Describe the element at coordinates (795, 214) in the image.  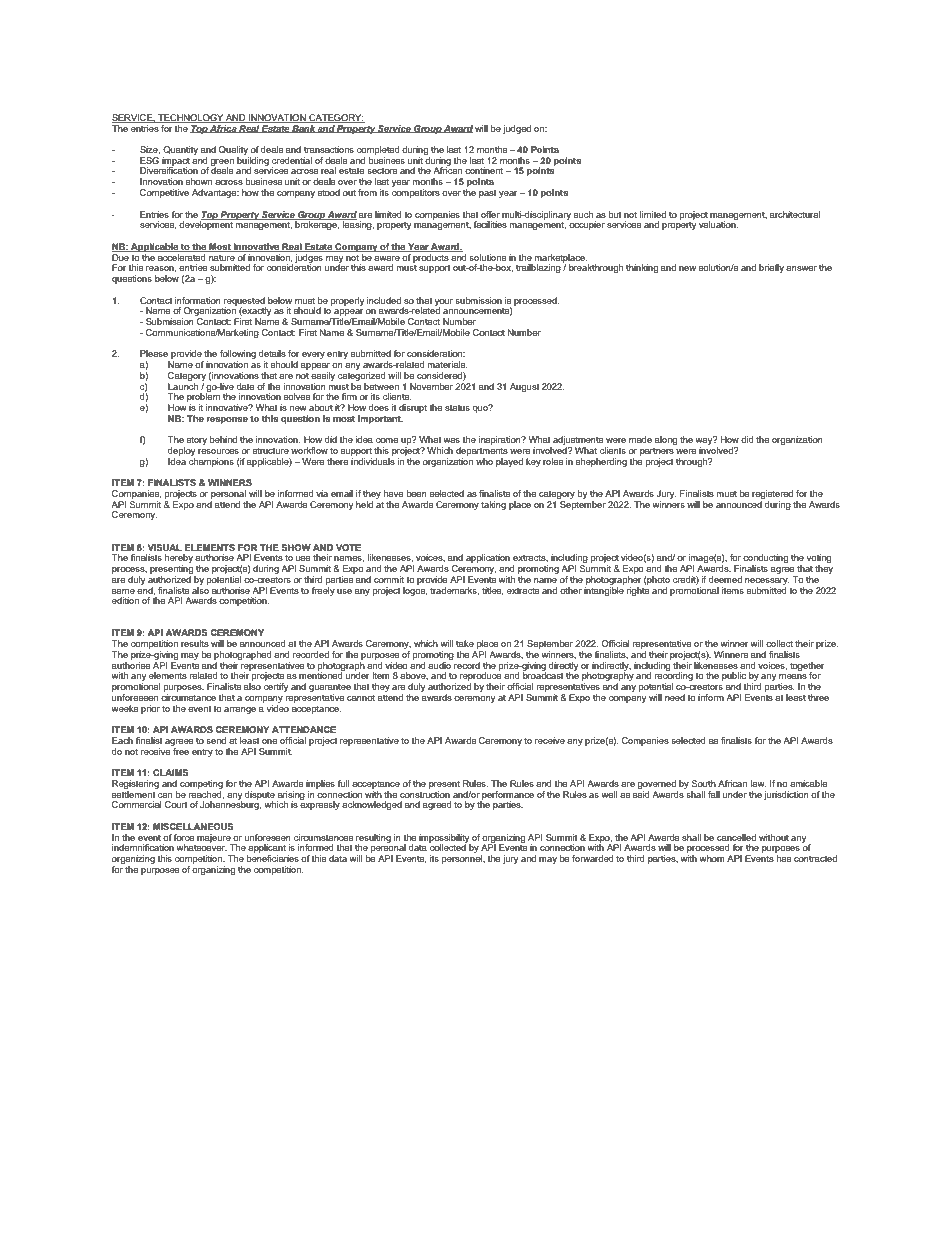
I see `architectural` at that location.
